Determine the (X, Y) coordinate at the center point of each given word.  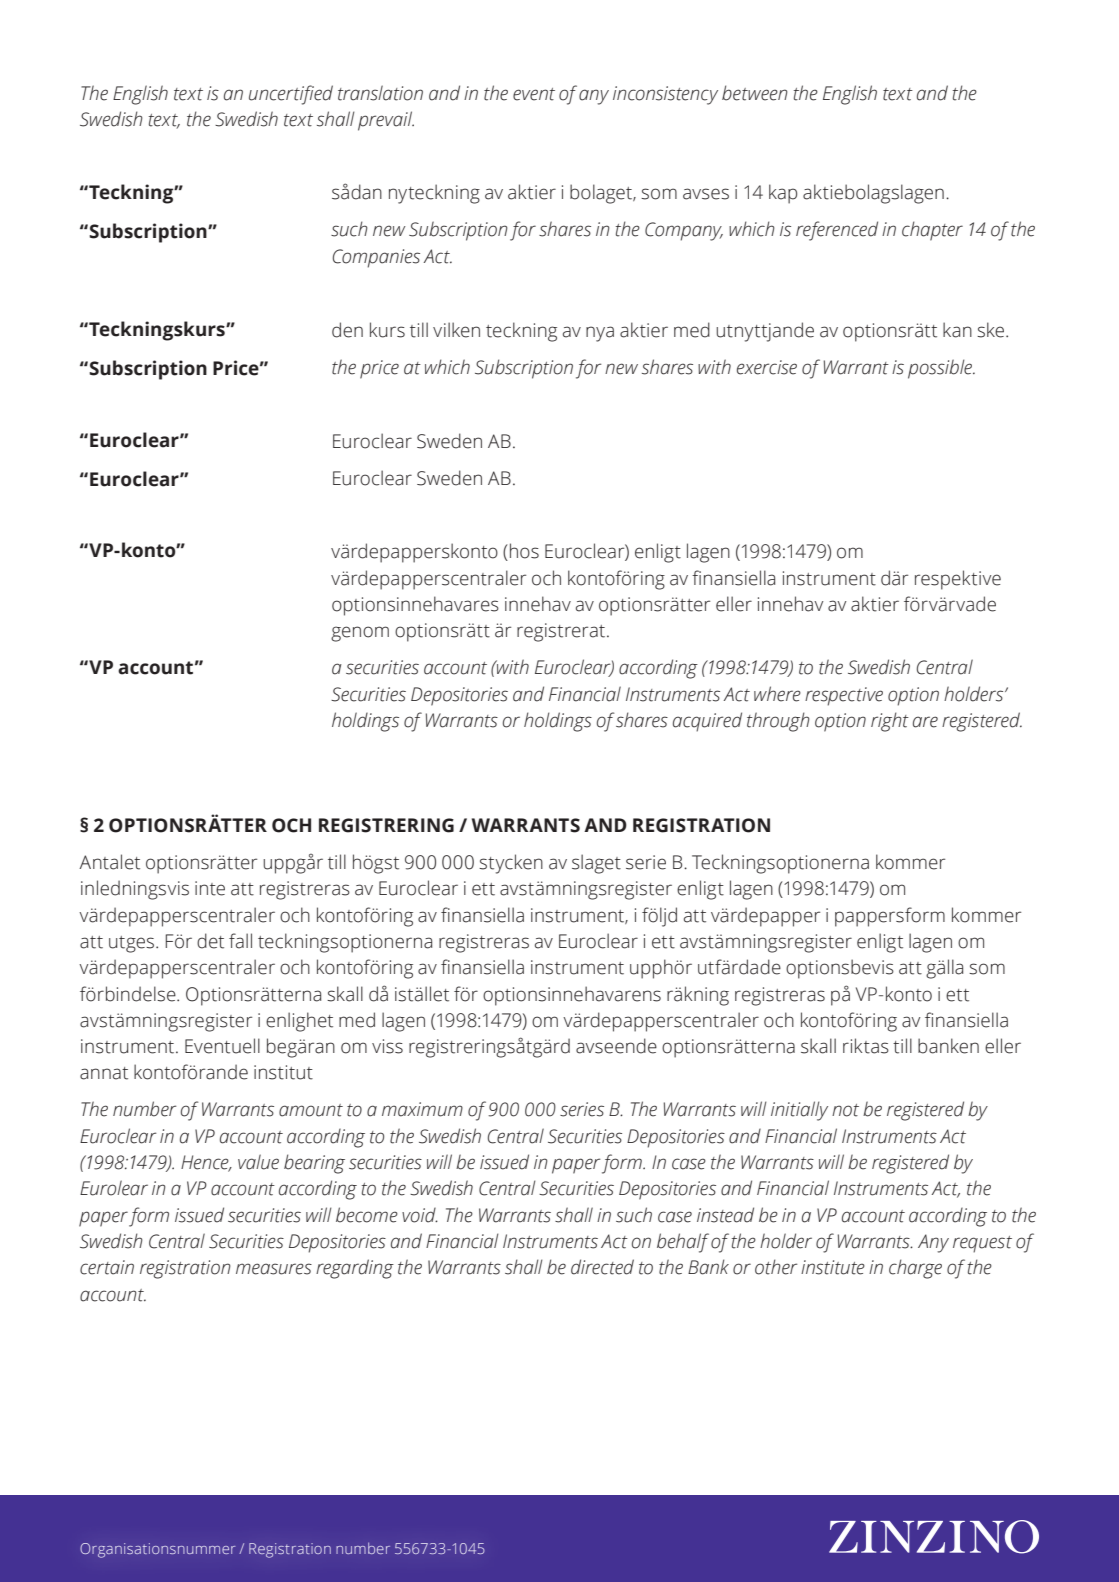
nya (600, 334)
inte (210, 888)
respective (844, 696)
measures (274, 1269)
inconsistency (665, 95)
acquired (707, 722)
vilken (456, 330)
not (845, 1110)
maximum (422, 1109)
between (755, 93)
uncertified (291, 95)
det (210, 941)
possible (941, 369)
